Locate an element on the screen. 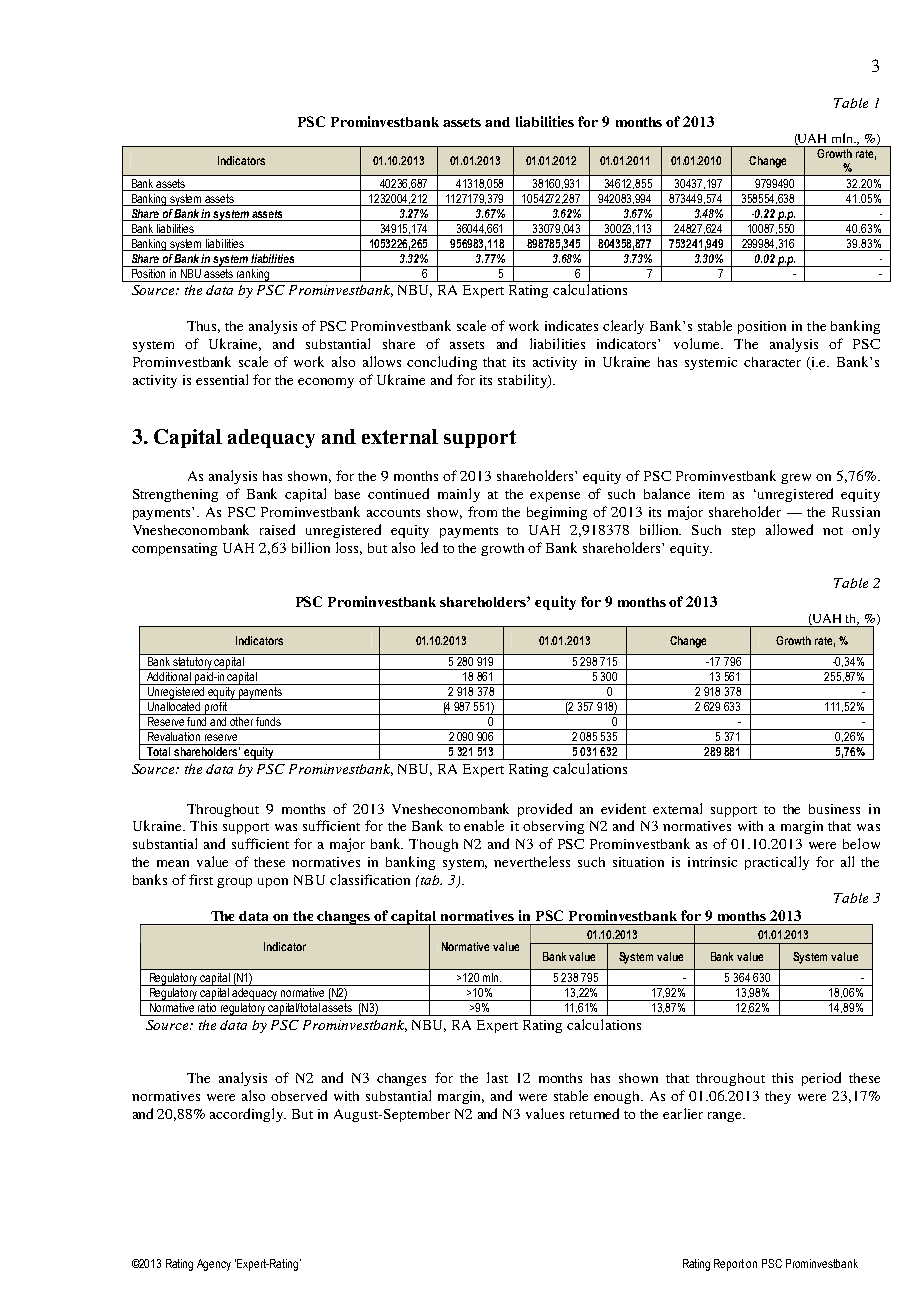 The height and width of the screenshot is (1308, 924). led is located at coordinates (429, 547).
